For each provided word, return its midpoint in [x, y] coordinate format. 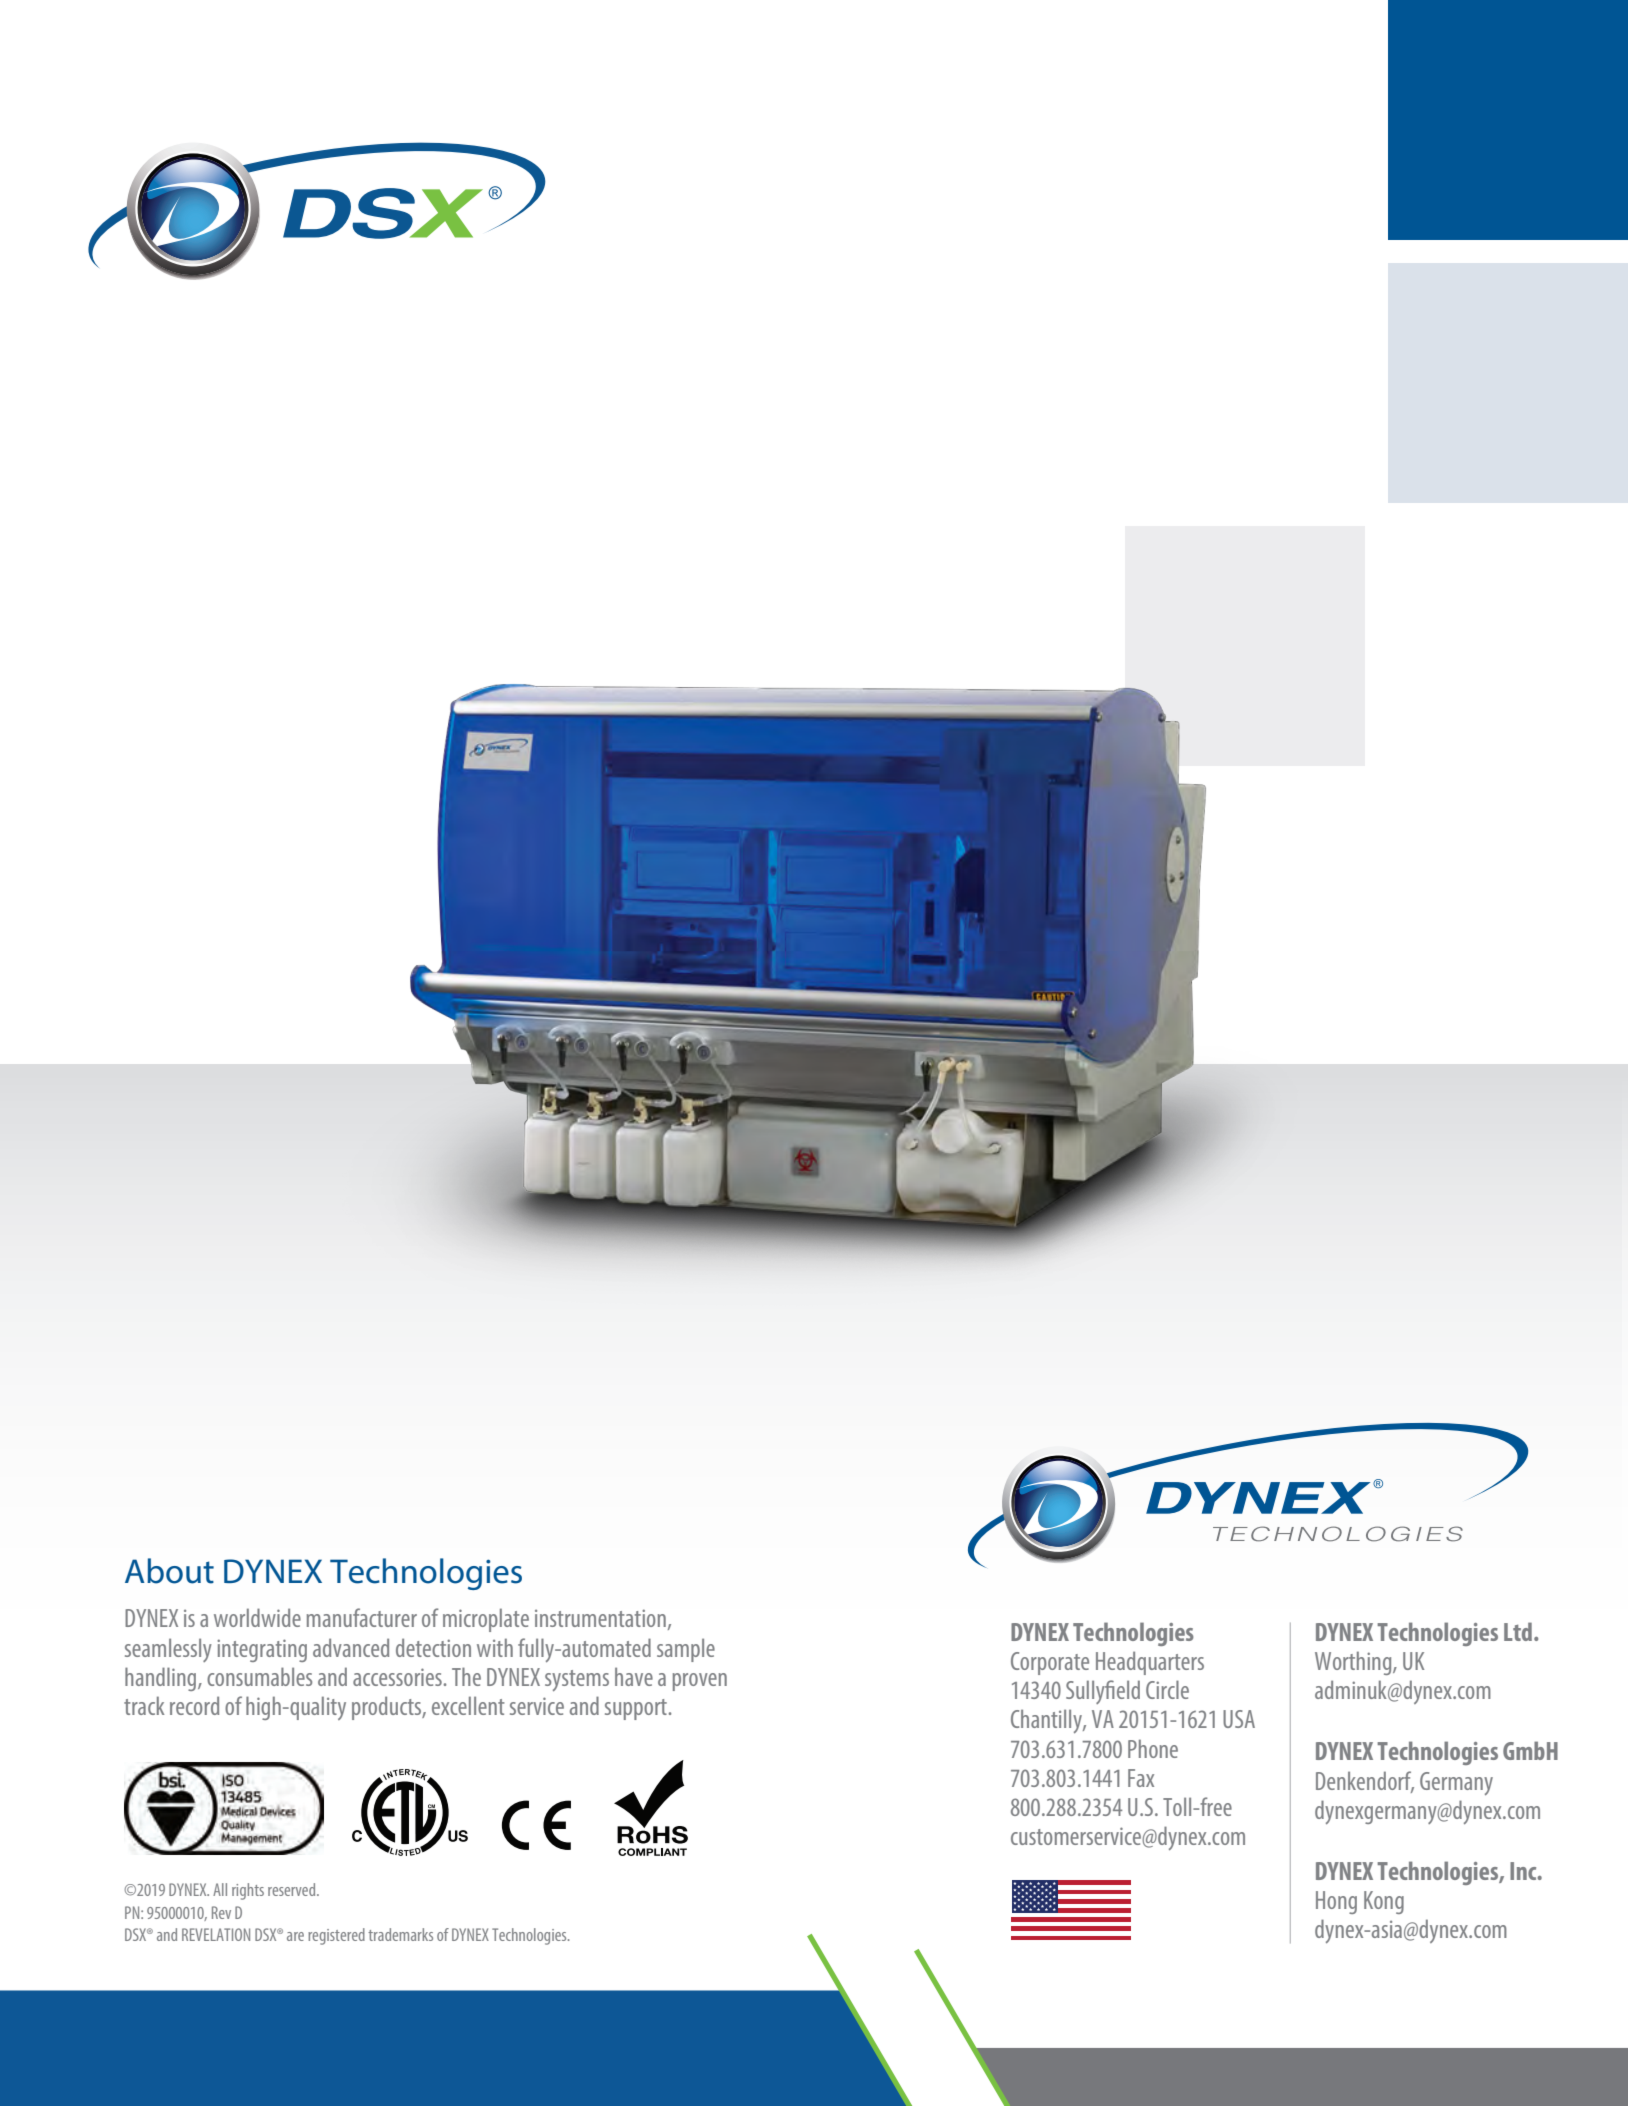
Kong [1384, 1902]
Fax [1141, 1778]
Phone [1153, 1748]
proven [700, 1682]
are [295, 1936]
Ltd [1519, 1631]
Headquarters [1150, 1663]
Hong [1336, 1902]
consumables [259, 1676]
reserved [293, 1889]
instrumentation [600, 1618]
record [194, 1705]
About [169, 1571]
